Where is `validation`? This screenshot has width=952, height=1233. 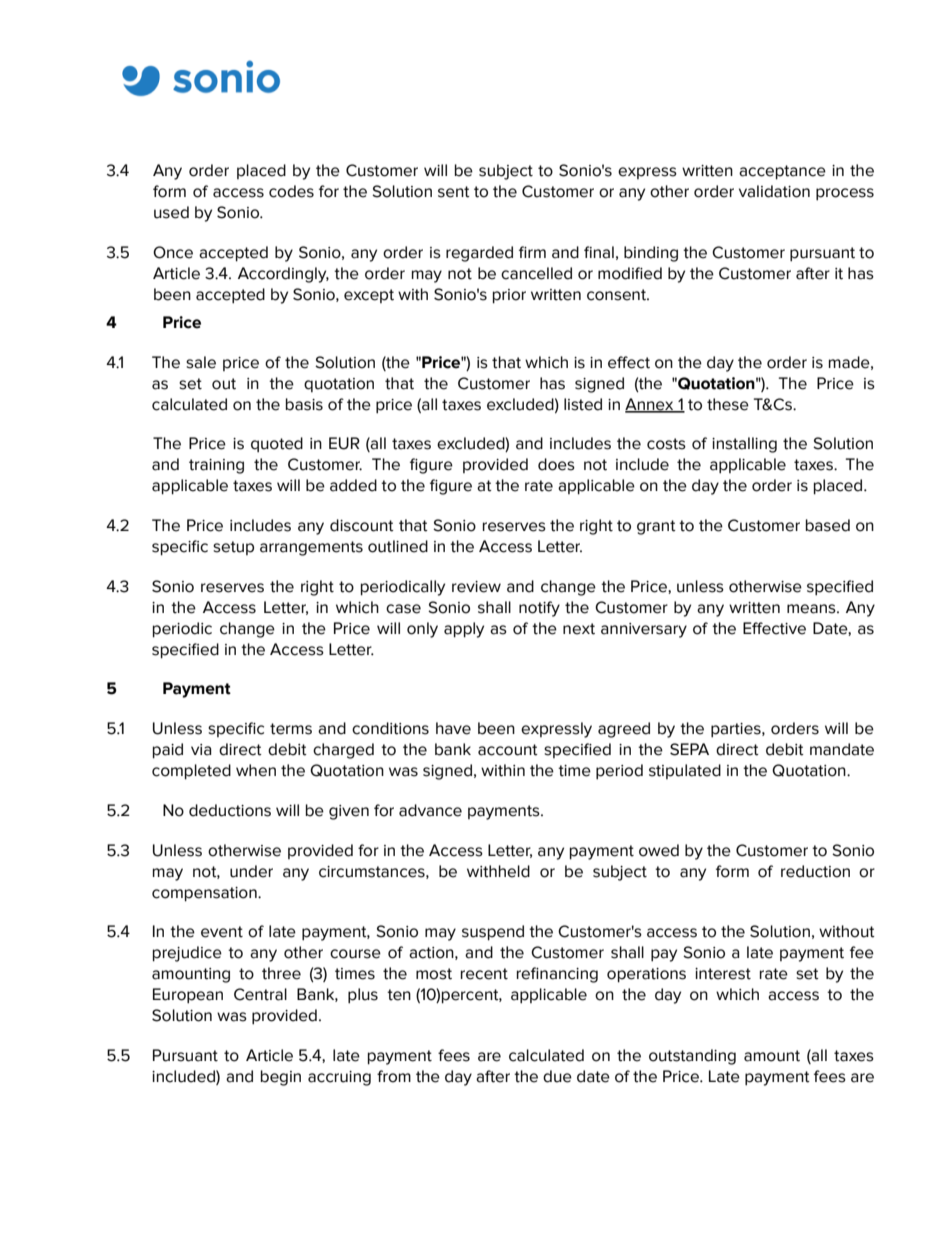 validation is located at coordinates (774, 191).
